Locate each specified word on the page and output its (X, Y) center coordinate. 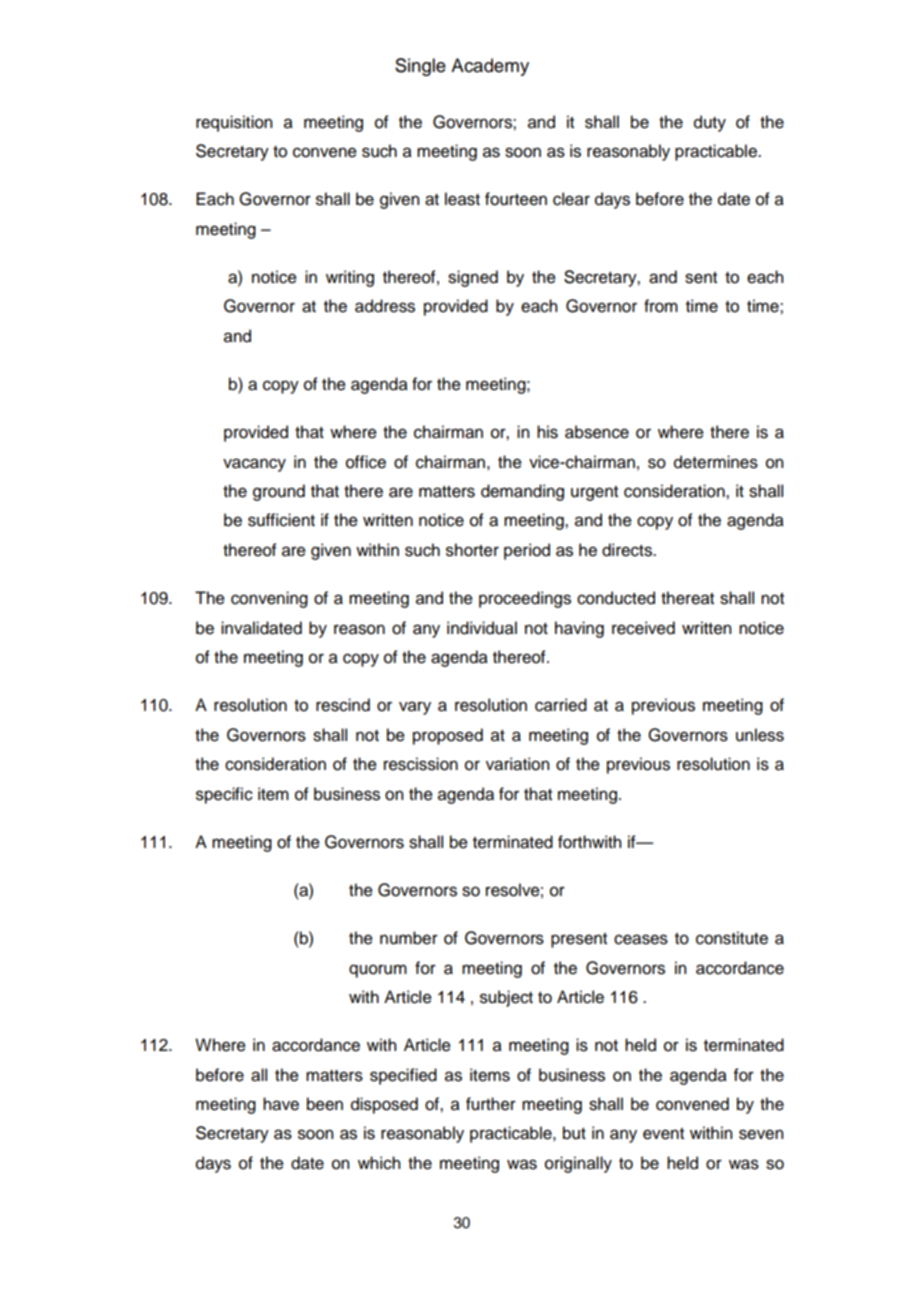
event (663, 1134)
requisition (234, 123)
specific (224, 795)
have (281, 1104)
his (547, 432)
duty (710, 123)
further (491, 1104)
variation (517, 764)
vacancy (254, 465)
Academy (490, 67)
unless (760, 735)
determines (716, 462)
